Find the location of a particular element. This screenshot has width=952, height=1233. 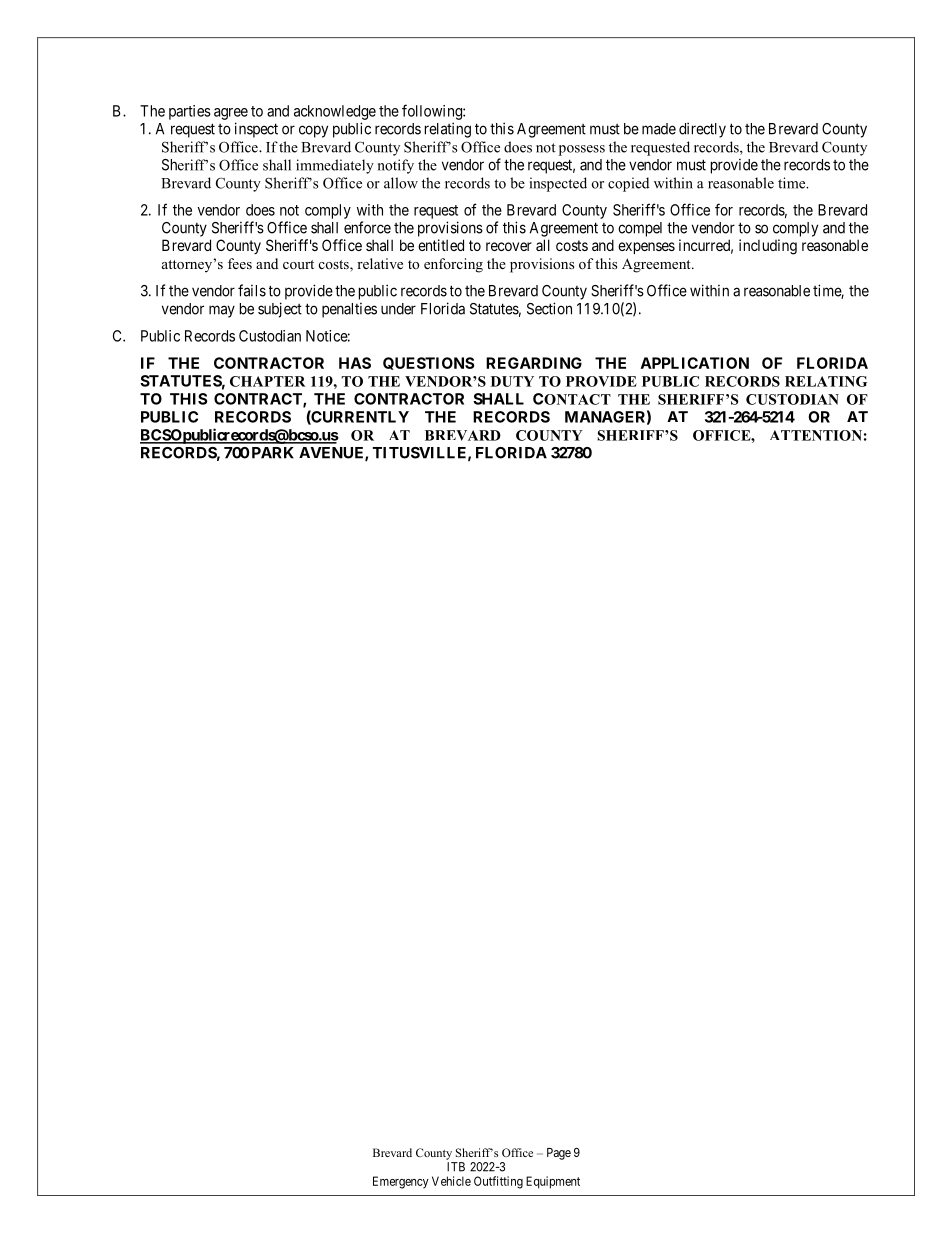

PARK is located at coordinates (271, 453).
